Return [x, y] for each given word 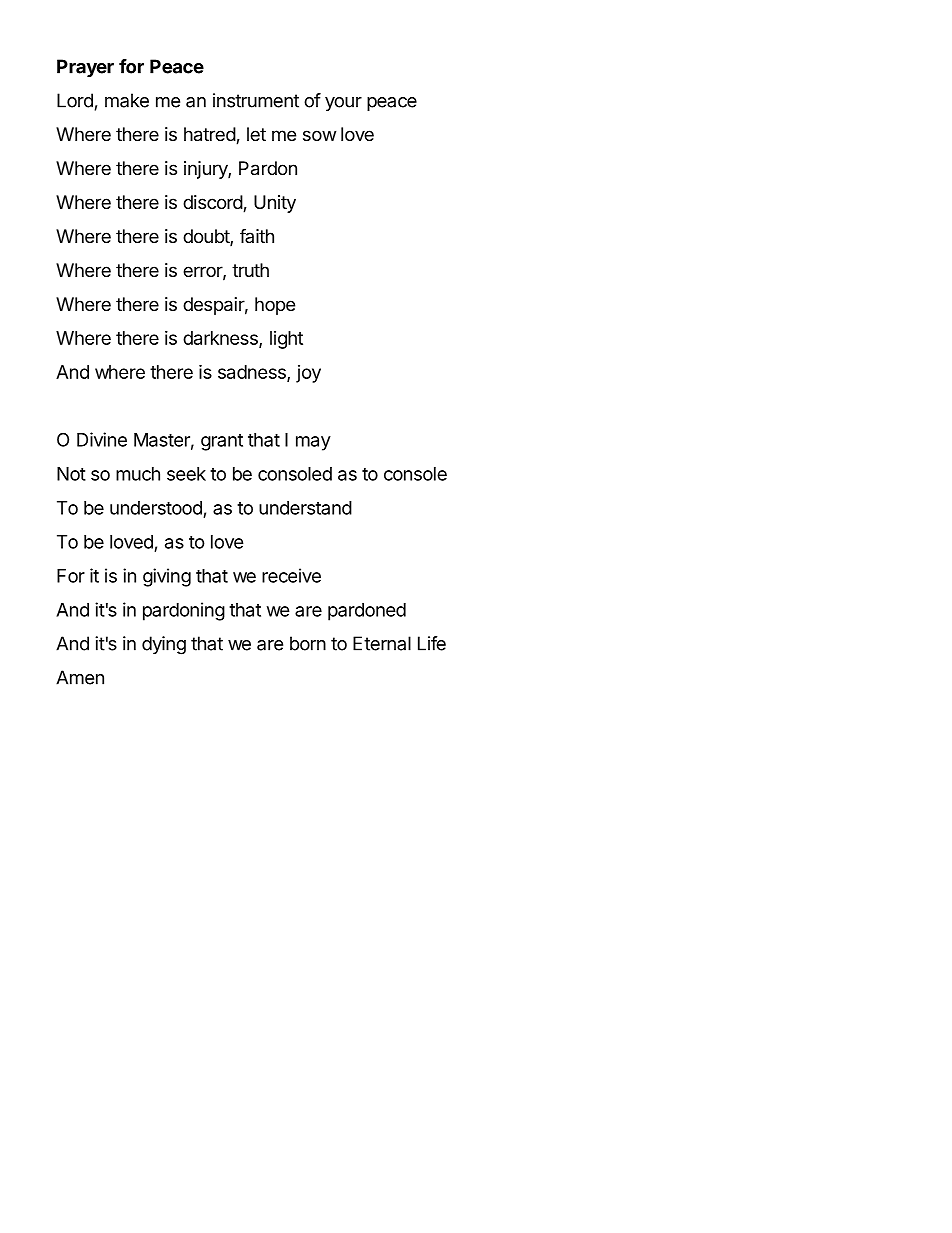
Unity [275, 204]
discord [213, 203]
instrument [256, 100]
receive [291, 575]
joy [308, 374]
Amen [80, 677]
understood [156, 508]
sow [319, 135]
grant [222, 442]
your [343, 104]
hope [275, 306]
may [313, 443]
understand [305, 508]
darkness [221, 339]
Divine [102, 439]
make [127, 100]
